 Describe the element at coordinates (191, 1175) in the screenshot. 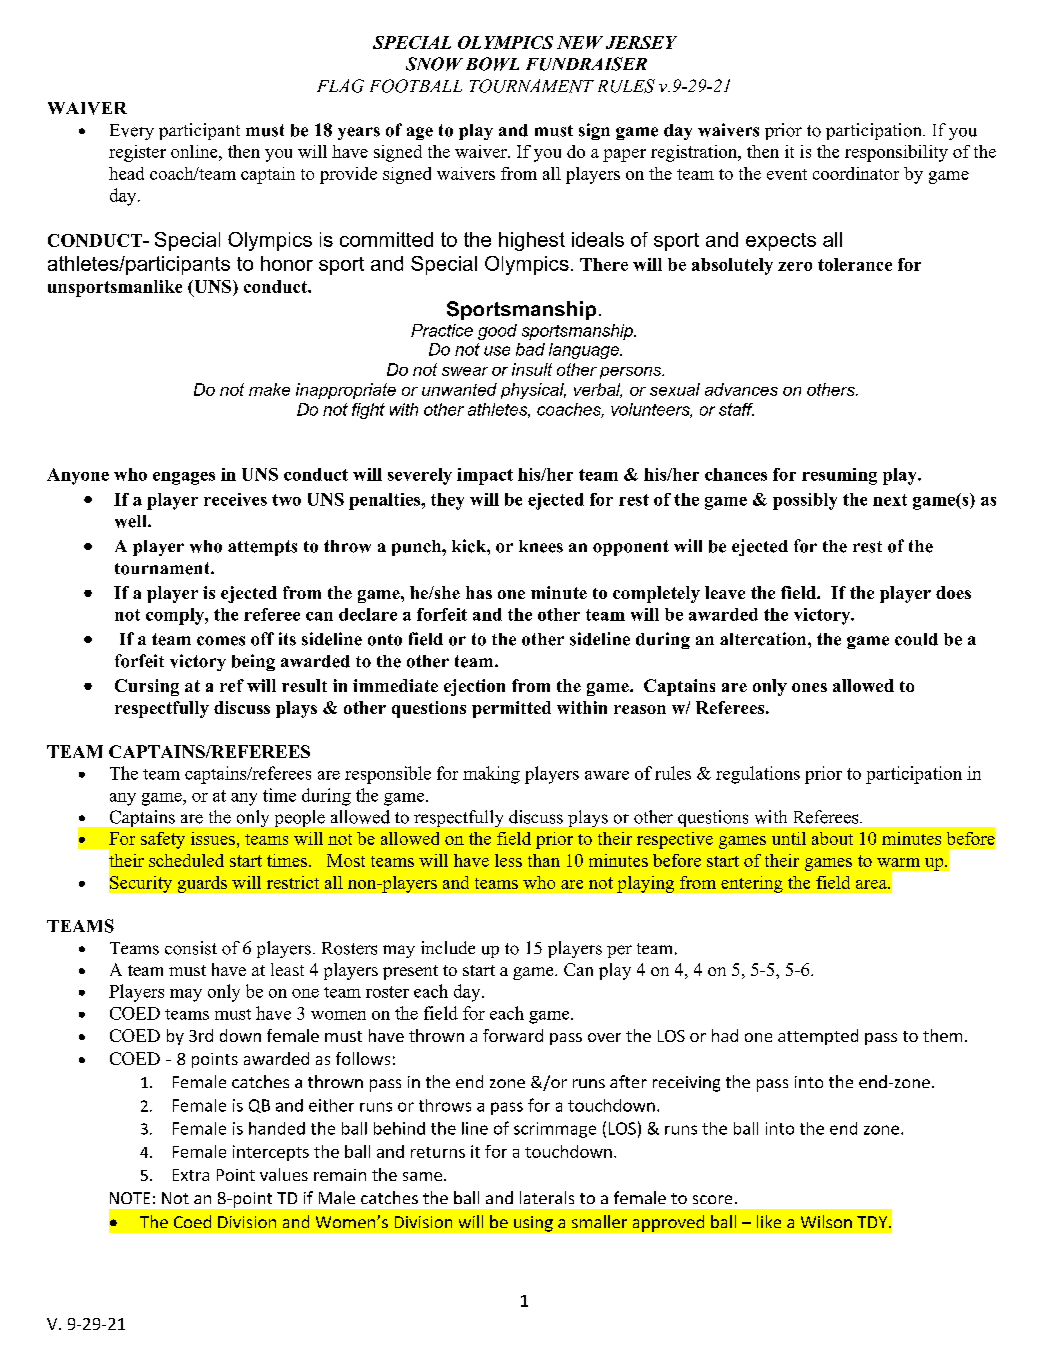

I see `Extra` at that location.
